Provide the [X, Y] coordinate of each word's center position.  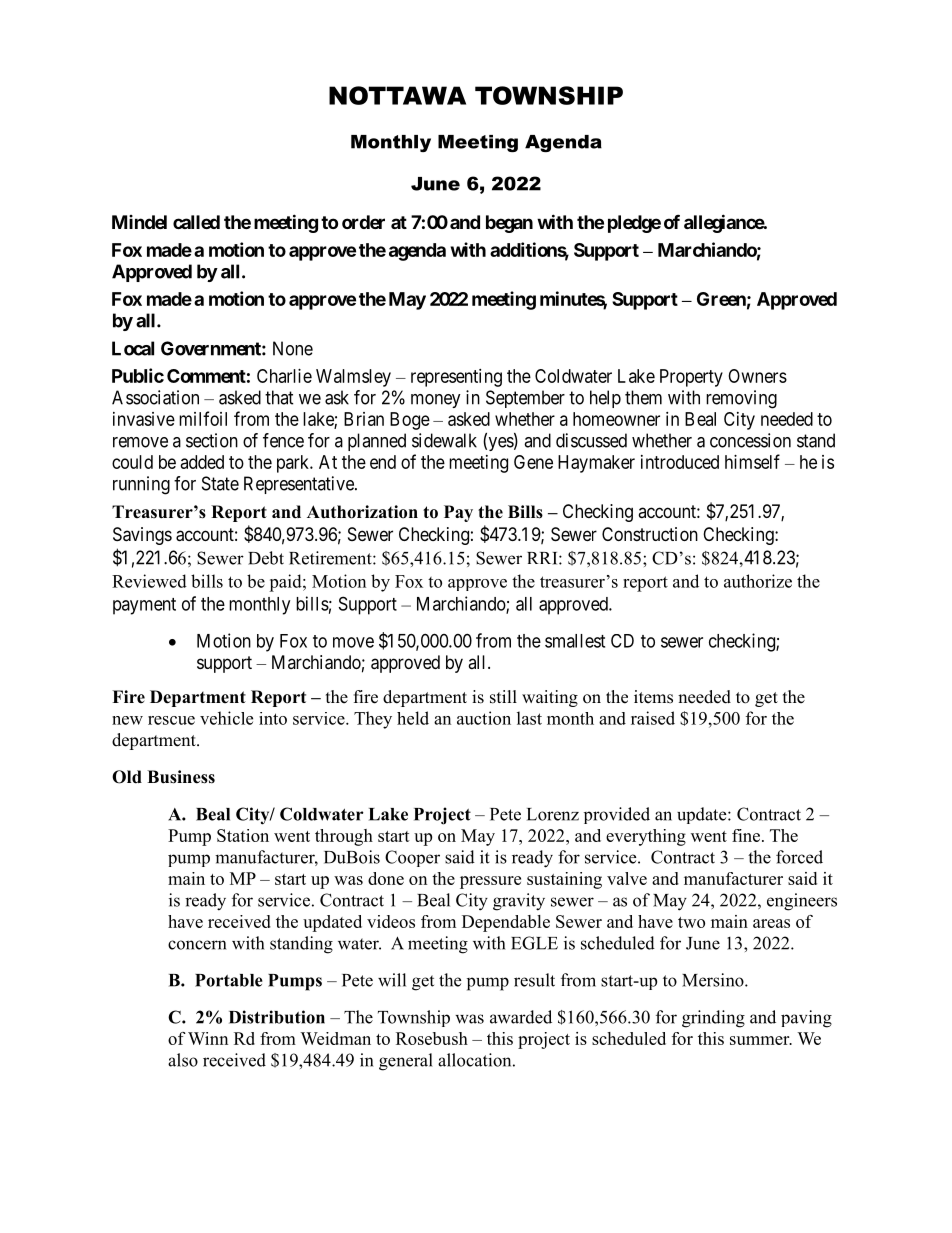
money [436, 401]
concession [750, 440]
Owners [757, 376]
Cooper [412, 858]
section [212, 440]
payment [144, 606]
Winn [208, 1038]
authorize [758, 581]
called [196, 222]
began [509, 224]
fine [746, 835]
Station [243, 835]
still [503, 697]
